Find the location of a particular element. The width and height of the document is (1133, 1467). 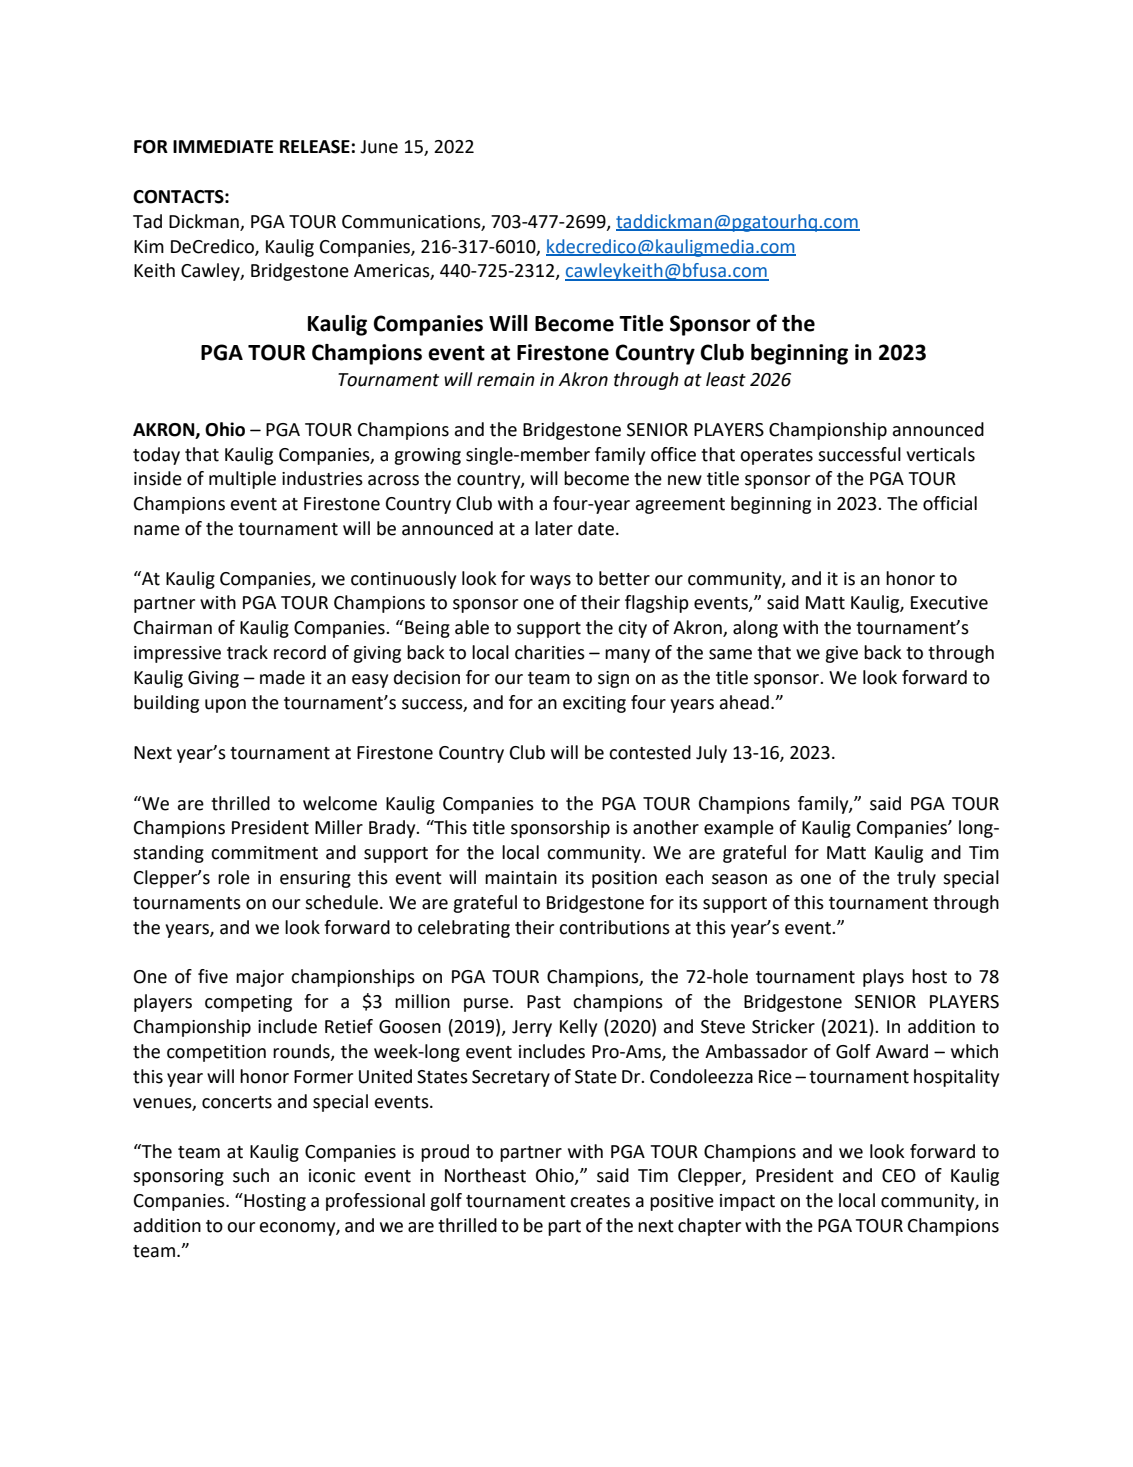

IMMEDIATE is located at coordinates (223, 146).
